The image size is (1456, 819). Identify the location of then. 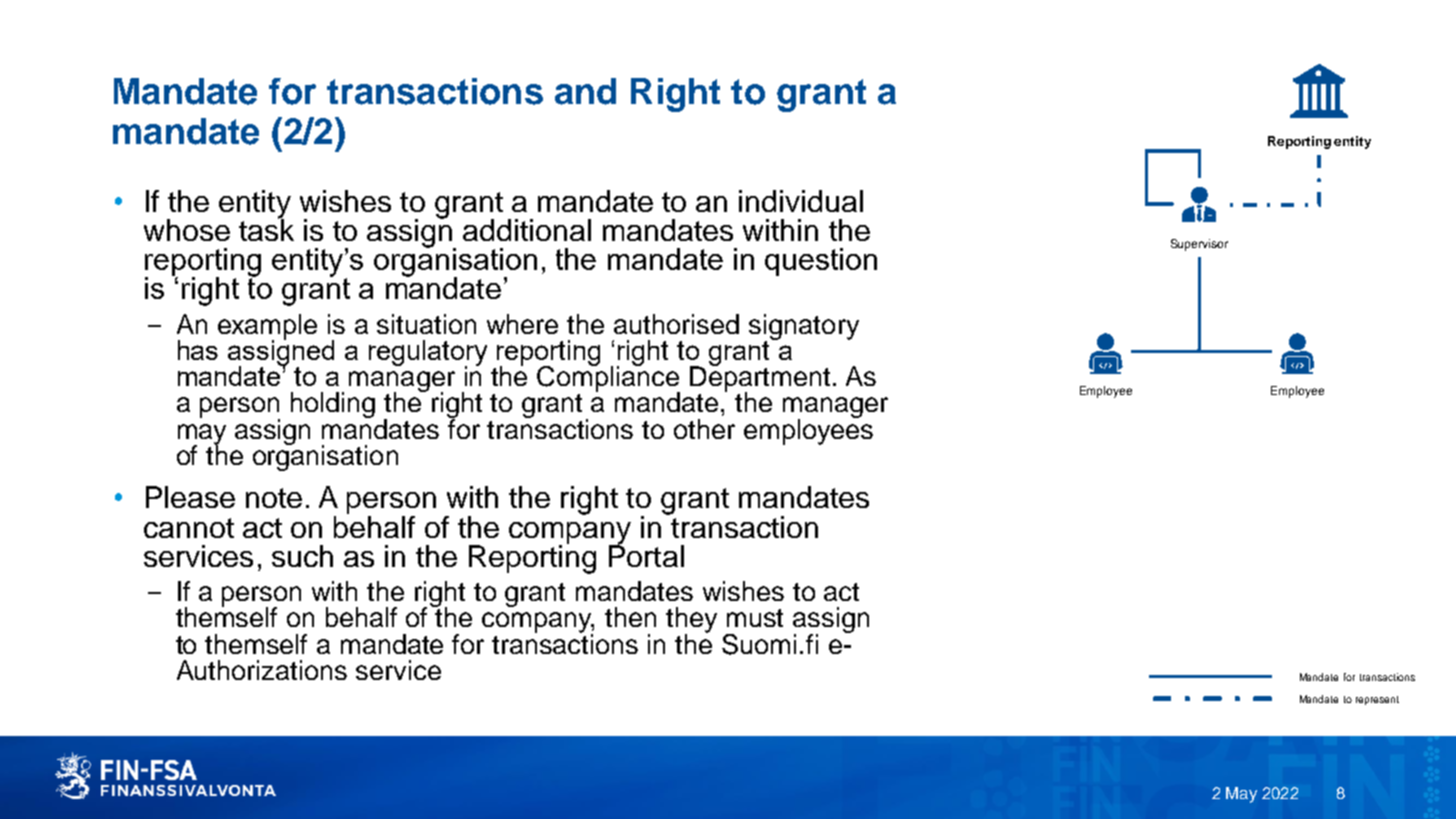
(630, 617).
